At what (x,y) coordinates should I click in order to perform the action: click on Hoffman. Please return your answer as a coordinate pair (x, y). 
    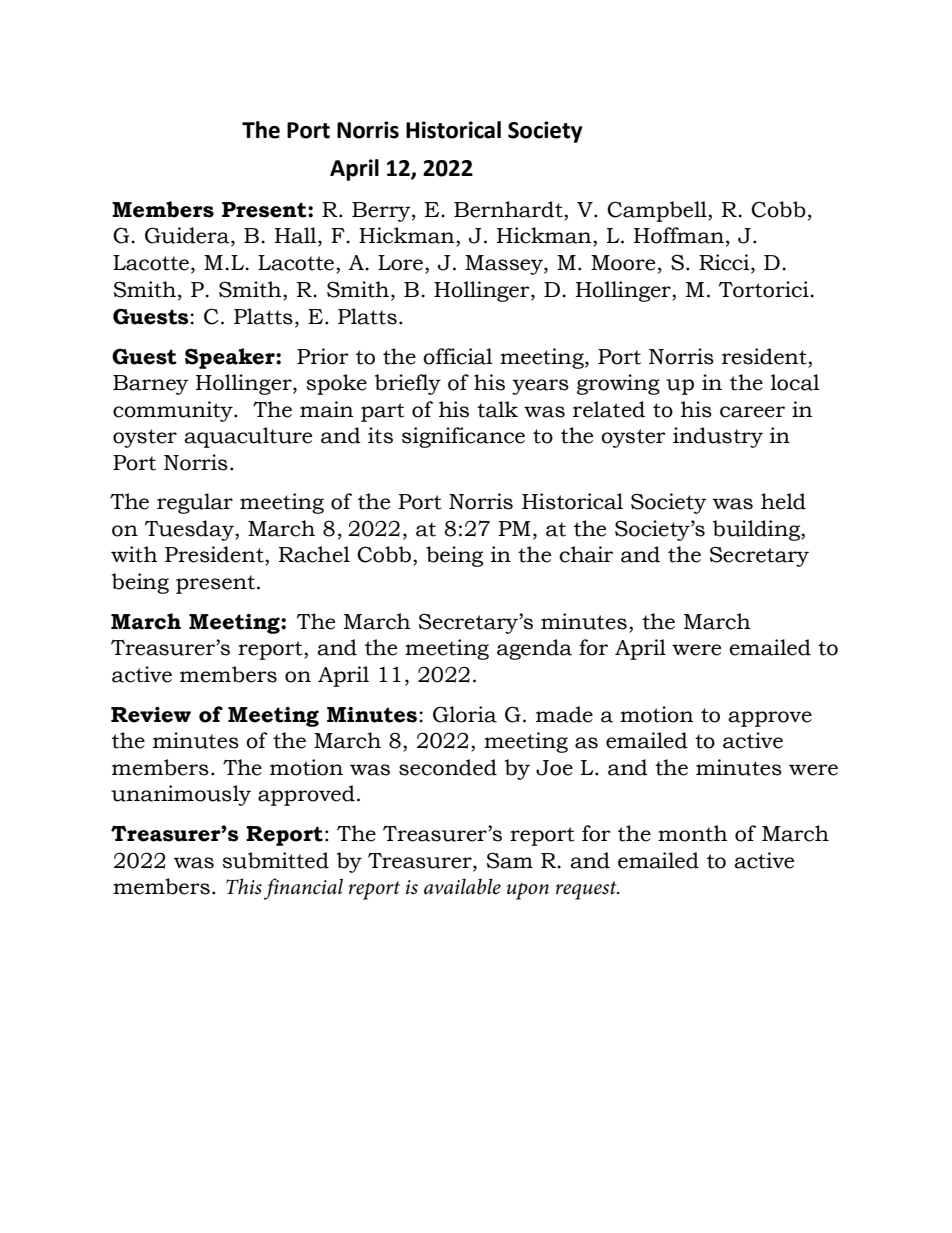
    Looking at the image, I should click on (679, 235).
